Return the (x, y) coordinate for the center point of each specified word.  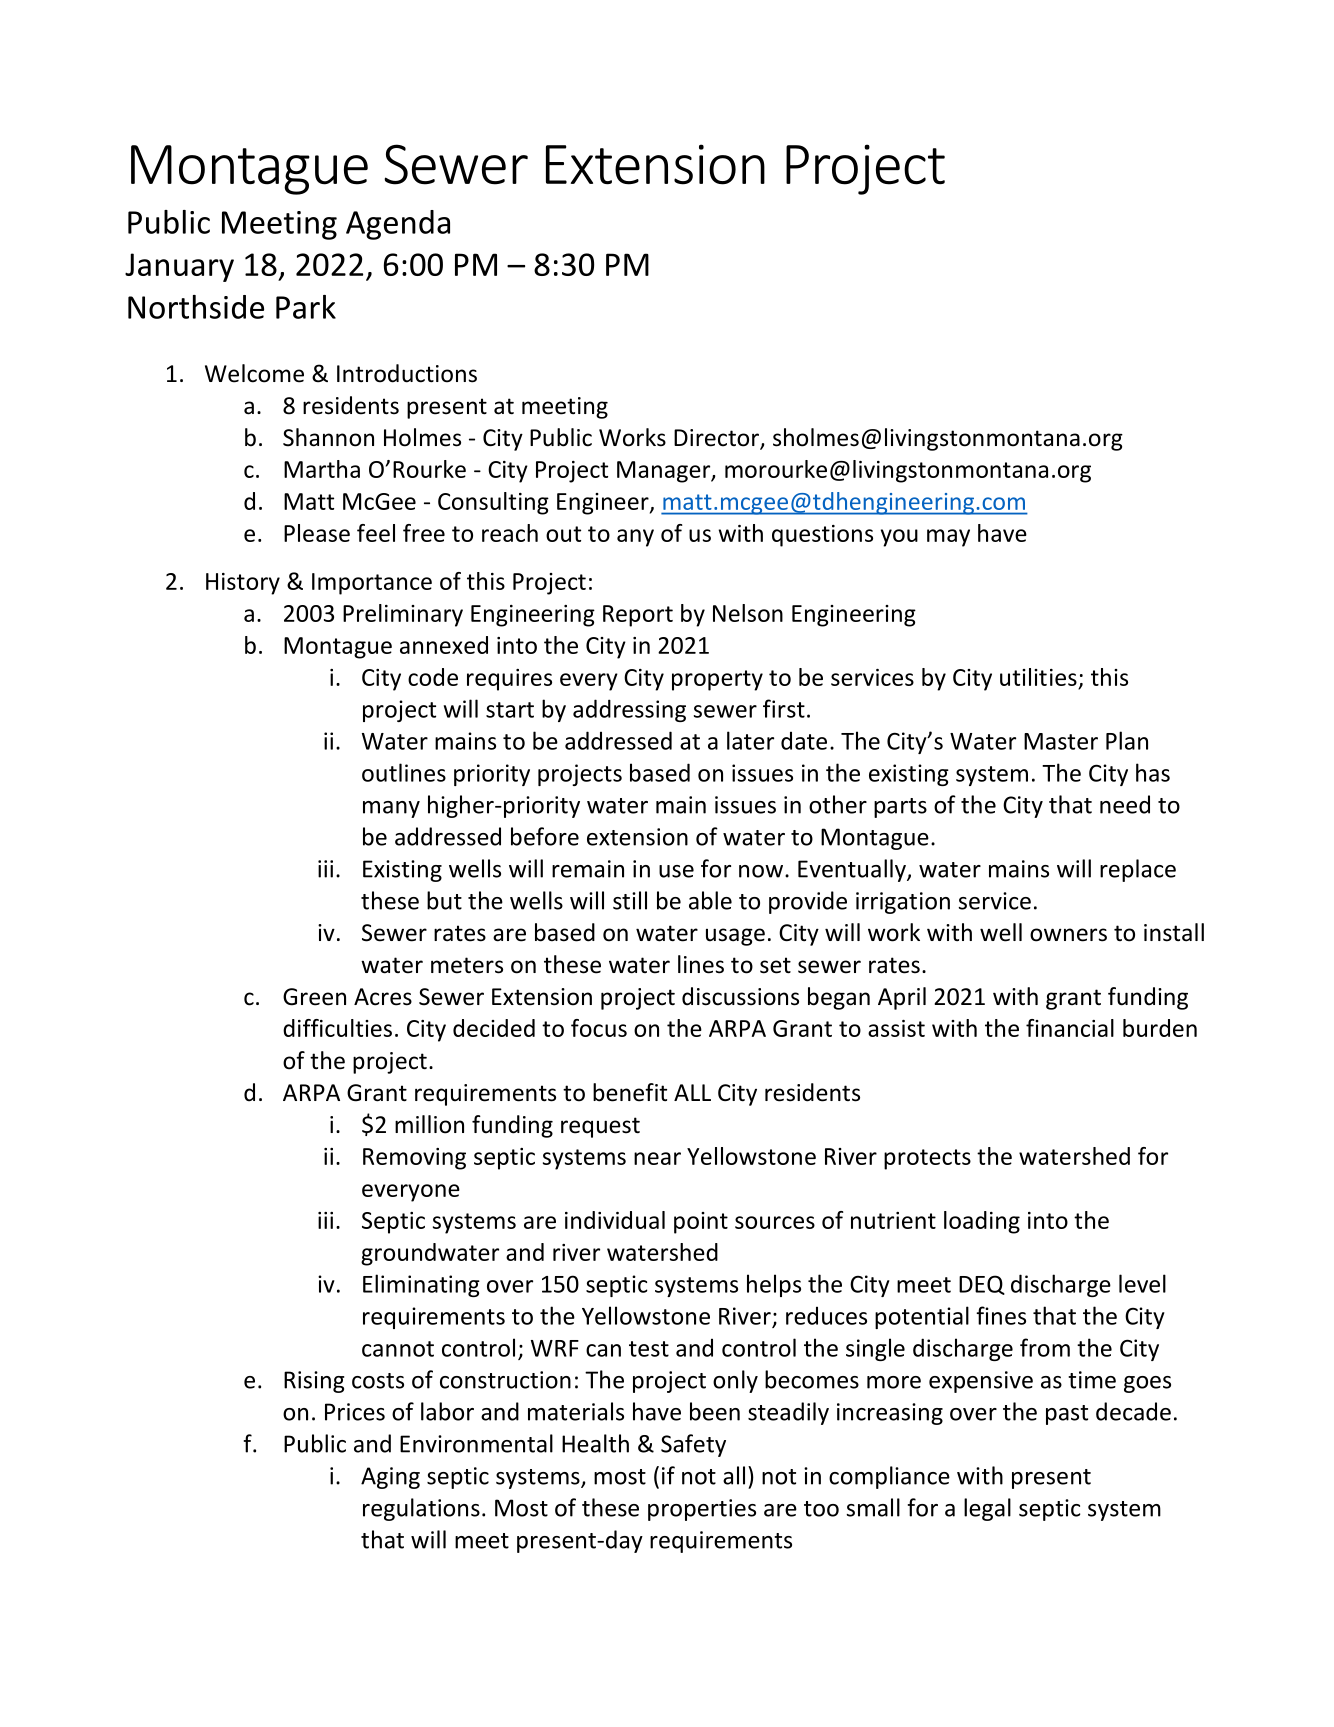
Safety (693, 1445)
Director (717, 439)
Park (306, 307)
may (948, 538)
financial (1070, 1028)
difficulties (337, 1028)
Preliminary (403, 615)
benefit (630, 1092)
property (717, 680)
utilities (1038, 677)
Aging (390, 1478)
